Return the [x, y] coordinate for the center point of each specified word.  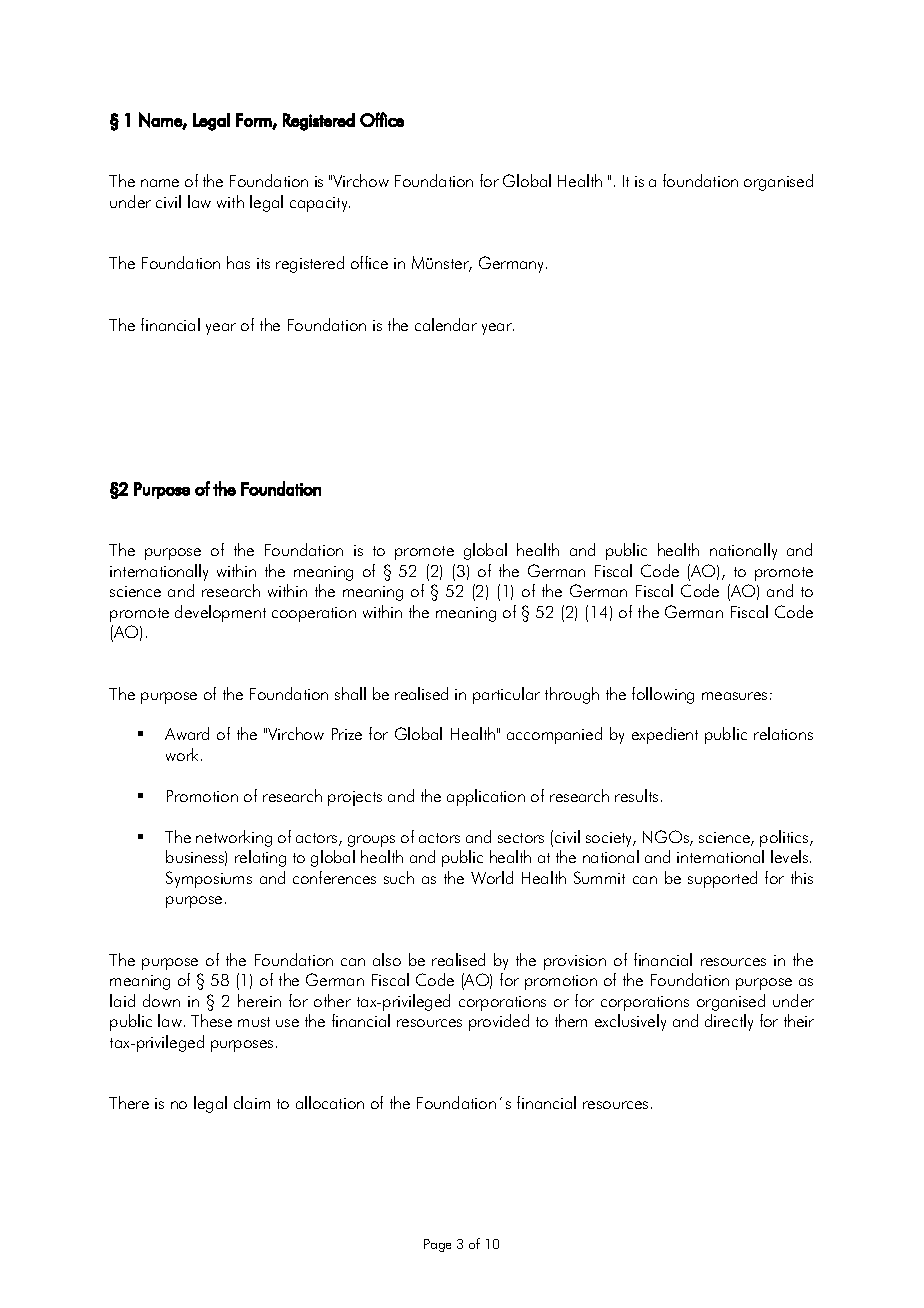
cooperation [314, 614]
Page [437, 1245]
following [663, 695]
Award [187, 733]
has [238, 262]
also [387, 959]
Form [254, 121]
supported [722, 879]
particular [506, 695]
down [161, 1000]
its [263, 263]
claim [252, 1102]
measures [734, 696]
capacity [320, 204]
